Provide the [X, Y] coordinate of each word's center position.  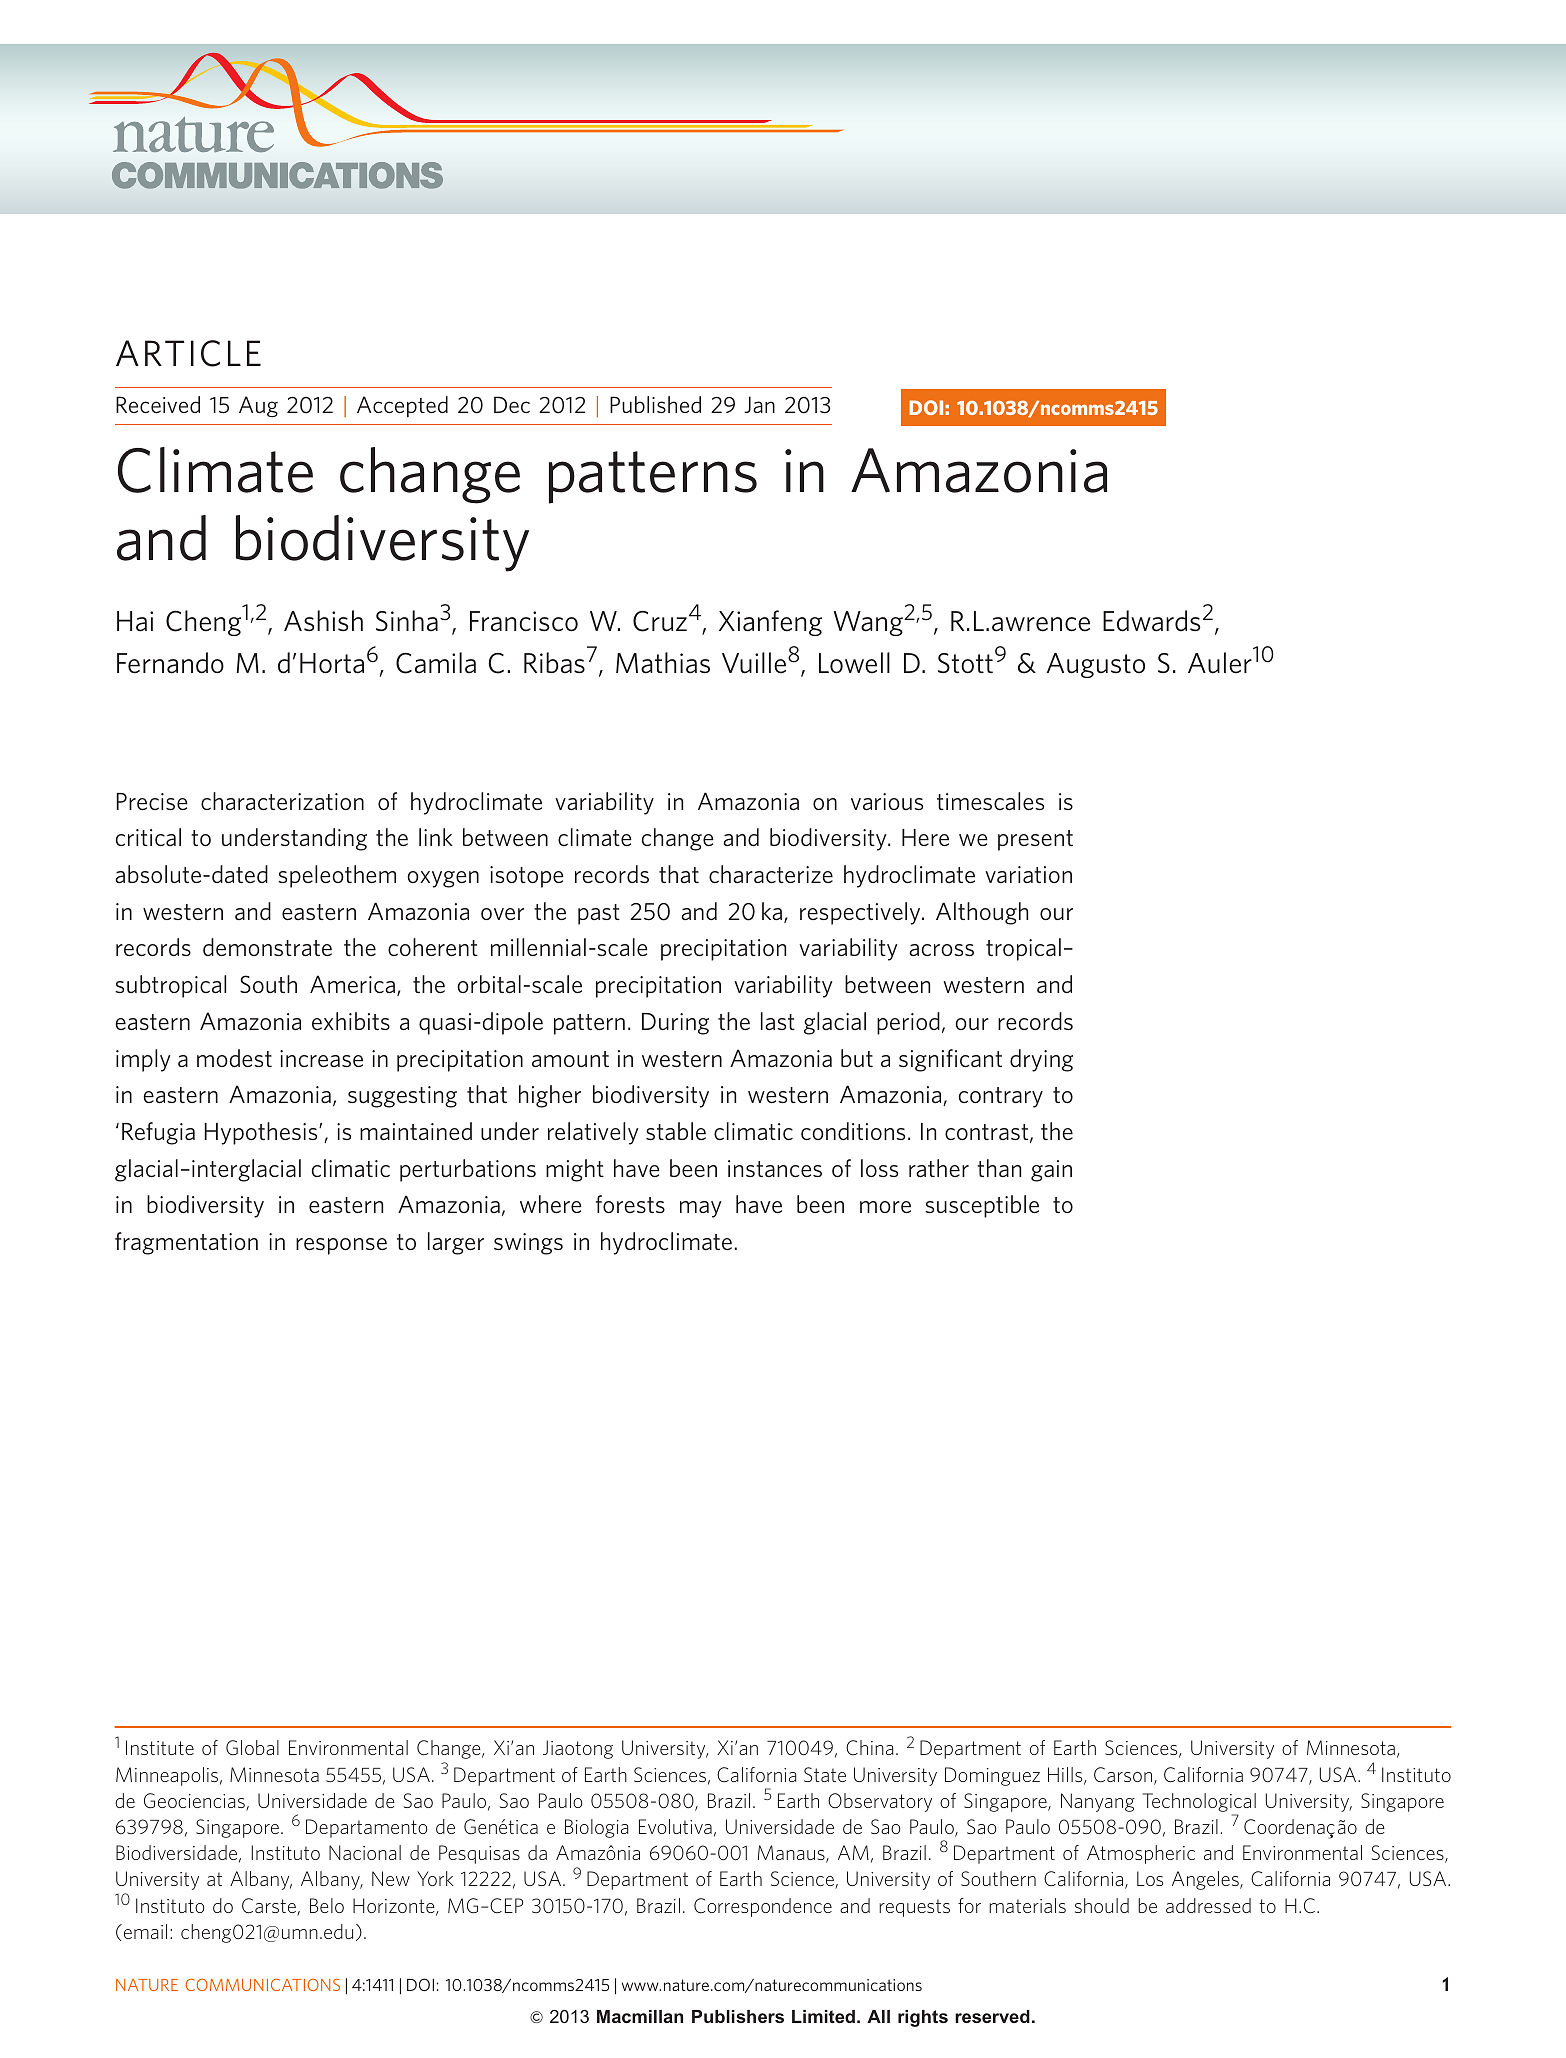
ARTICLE [188, 353]
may [701, 1209]
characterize [771, 874]
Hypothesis [262, 1133]
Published [655, 404]
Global [252, 1748]
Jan [760, 404]
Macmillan [640, 2016]
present [1035, 840]
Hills [1066, 1776]
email [144, 1931]
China [869, 1747]
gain [1051, 1171]
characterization [282, 801]
